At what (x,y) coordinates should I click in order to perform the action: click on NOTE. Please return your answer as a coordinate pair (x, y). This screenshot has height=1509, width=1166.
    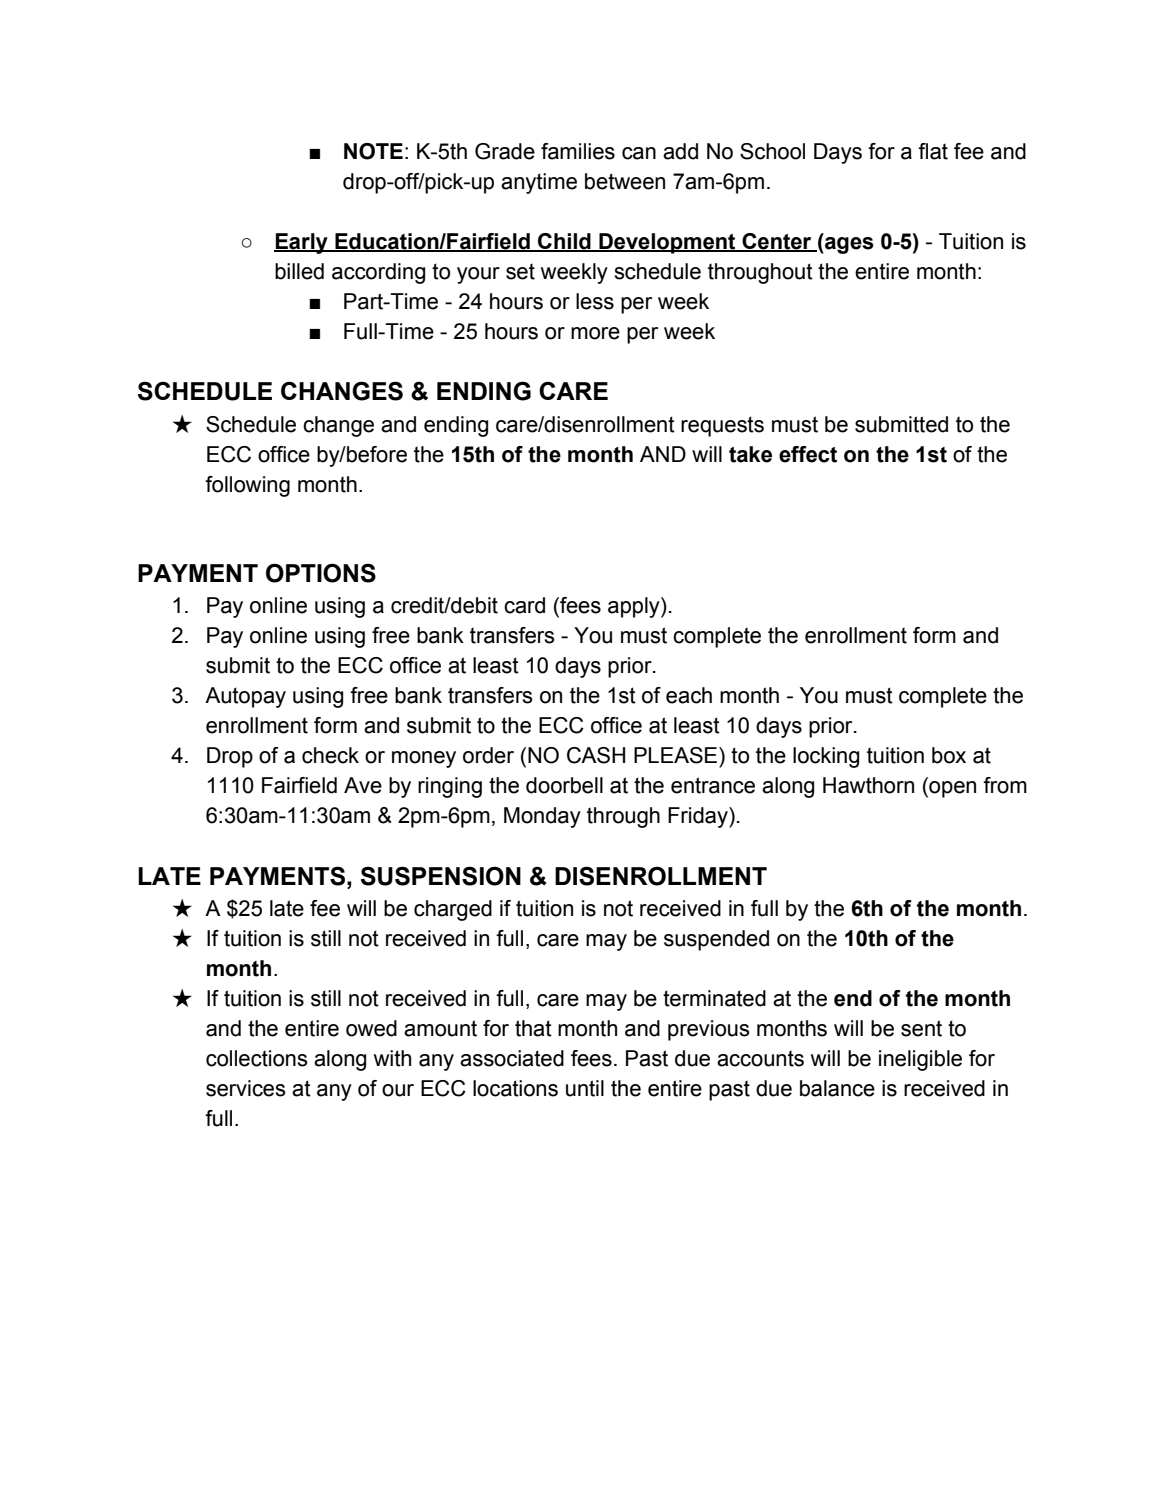
    Looking at the image, I should click on (373, 151).
